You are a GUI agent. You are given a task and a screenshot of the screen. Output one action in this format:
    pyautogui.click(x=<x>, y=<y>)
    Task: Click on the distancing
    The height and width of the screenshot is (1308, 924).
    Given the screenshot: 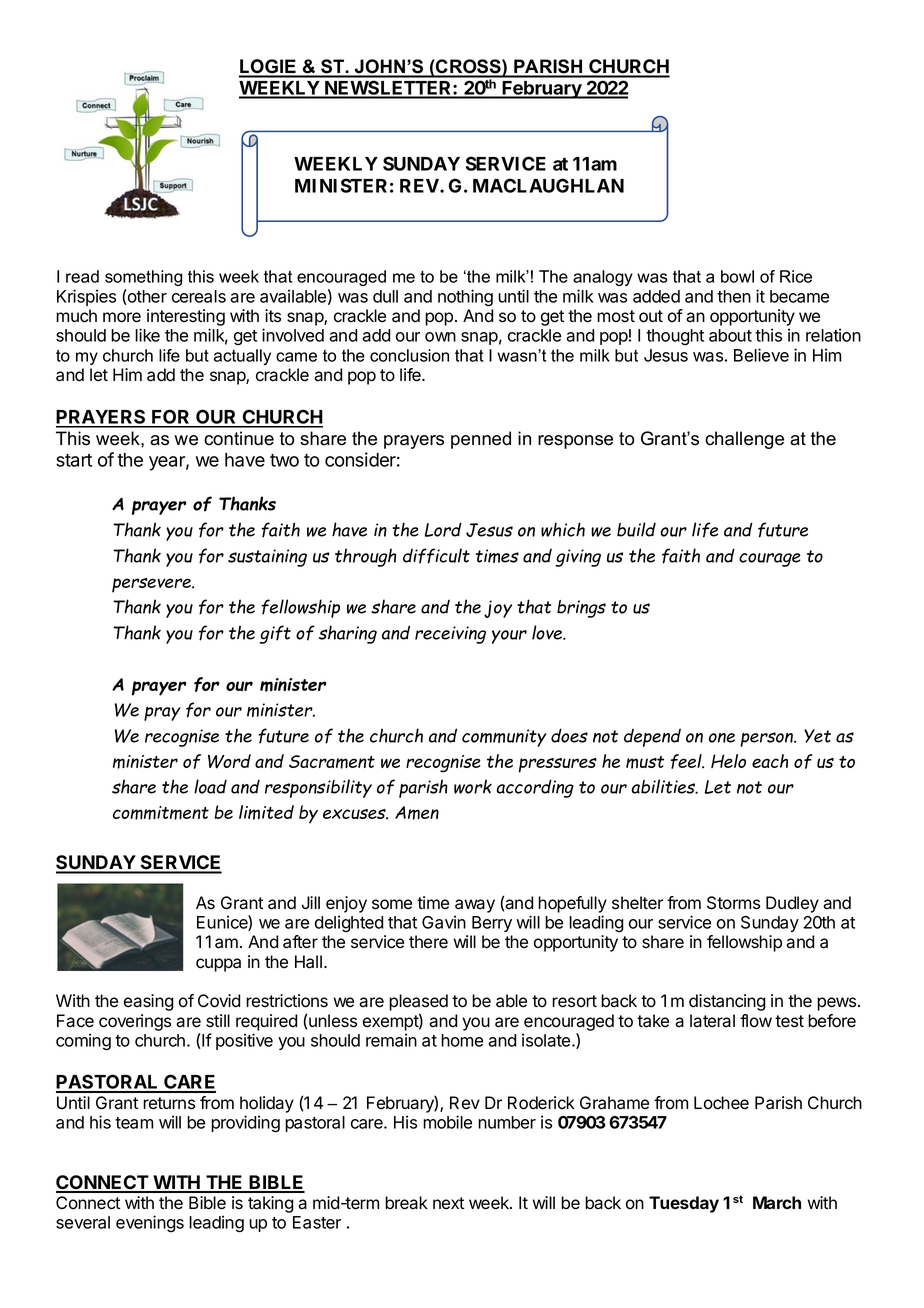 What is the action you would take?
    pyautogui.click(x=727, y=1002)
